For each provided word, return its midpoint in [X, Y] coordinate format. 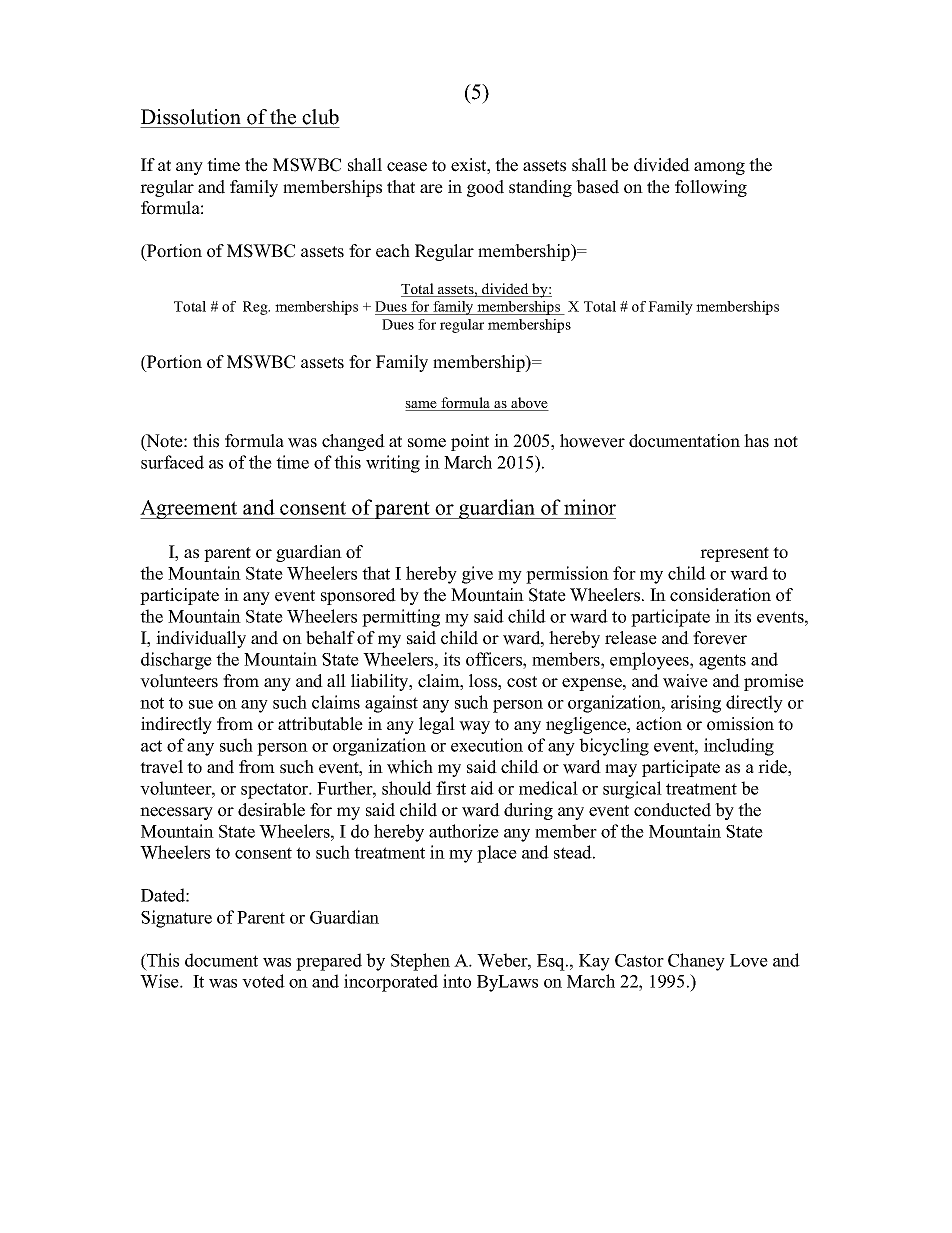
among [719, 168]
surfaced [172, 462]
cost [522, 682]
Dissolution [191, 117]
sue [201, 704]
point [470, 442]
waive [685, 681]
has [756, 441]
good [485, 188]
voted [263, 981]
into [457, 981]
